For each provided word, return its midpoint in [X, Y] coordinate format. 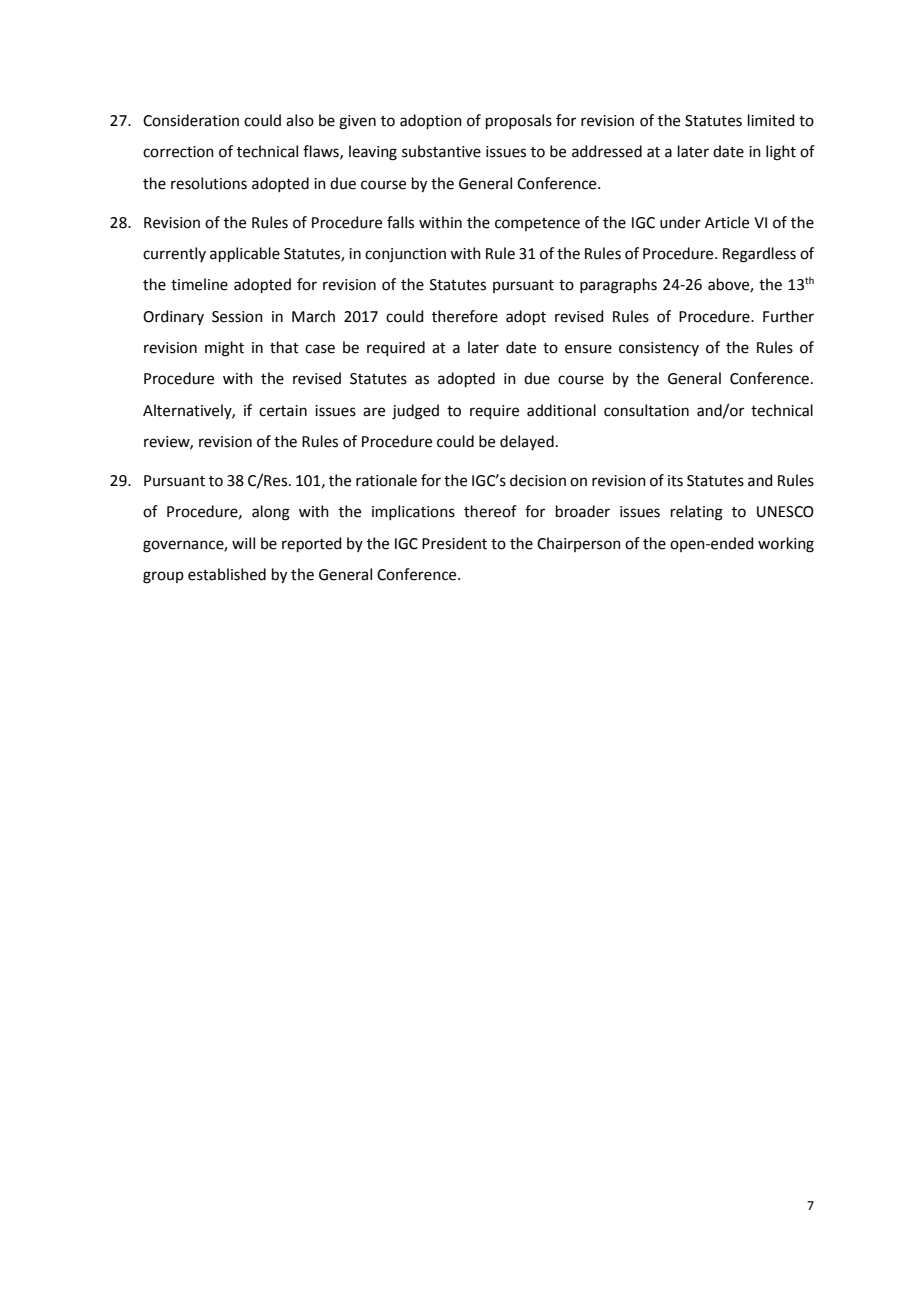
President [454, 543]
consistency [659, 349]
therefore [465, 316]
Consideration [191, 120]
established [227, 574]
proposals [519, 121]
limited [771, 120]
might [224, 349]
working [786, 545]
